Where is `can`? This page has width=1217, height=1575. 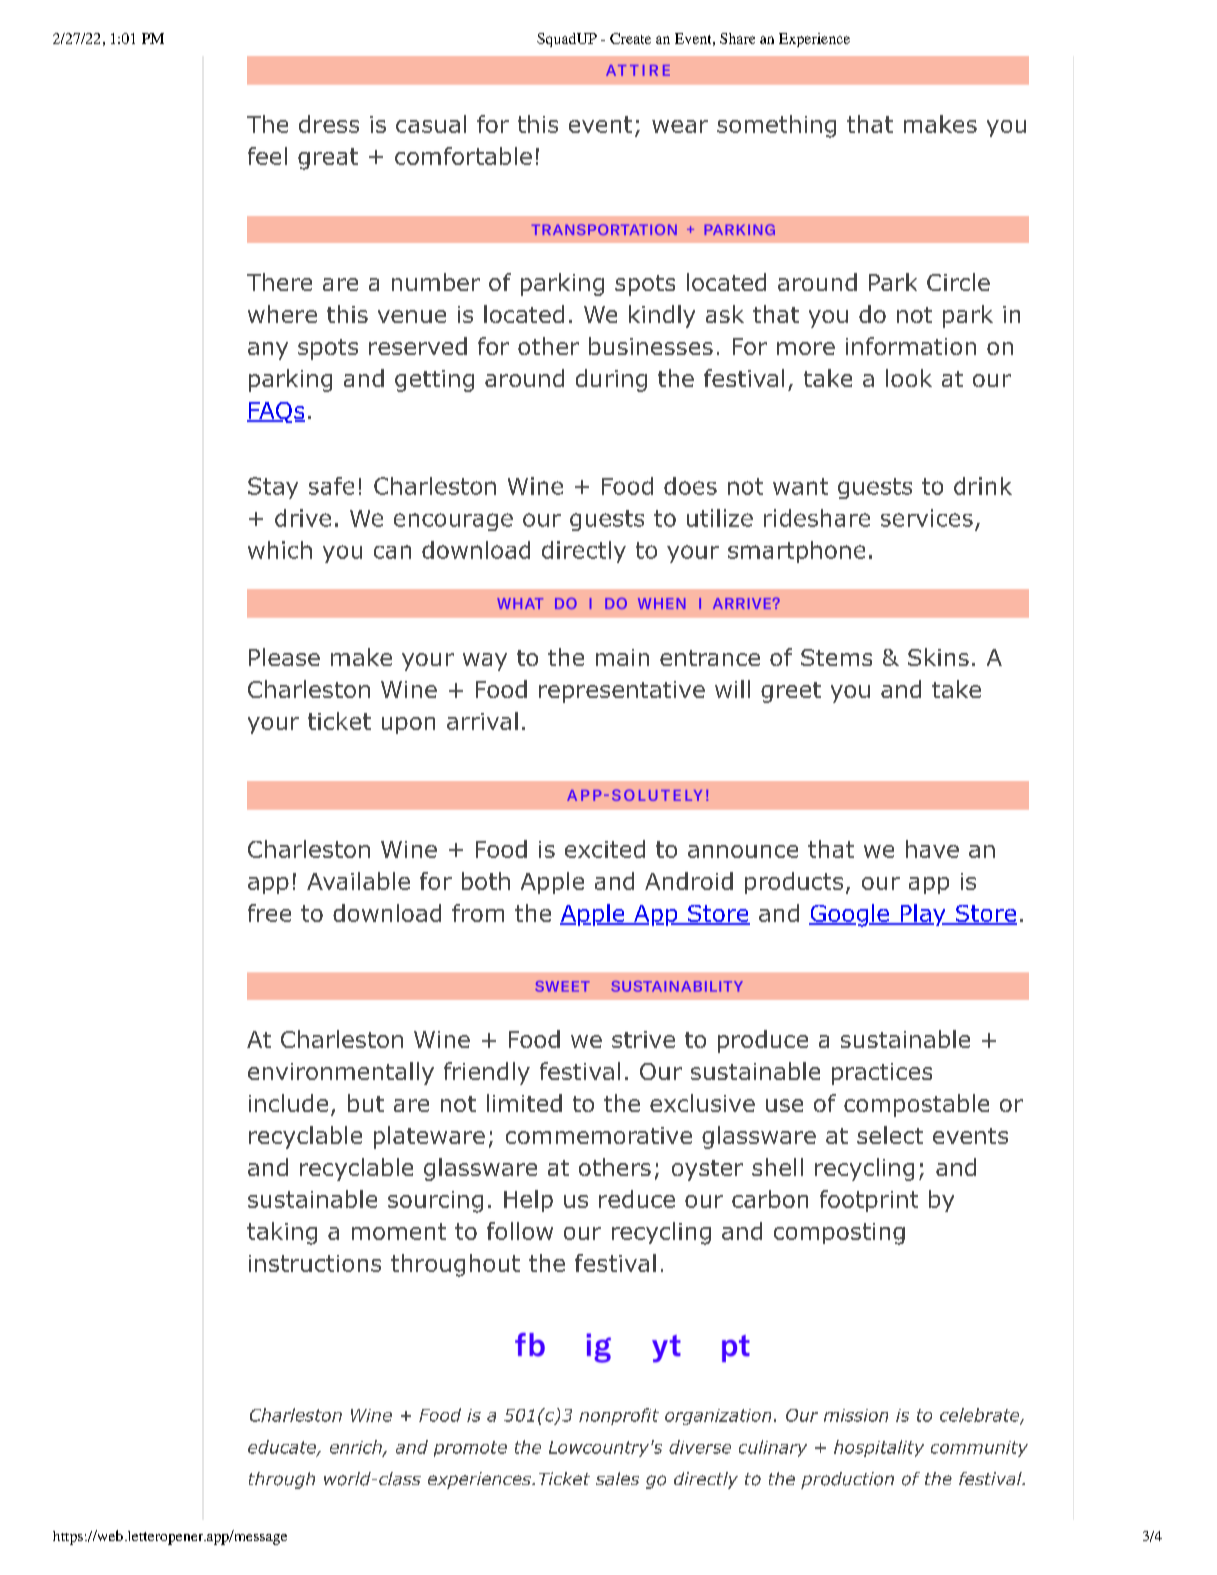 can is located at coordinates (392, 552).
